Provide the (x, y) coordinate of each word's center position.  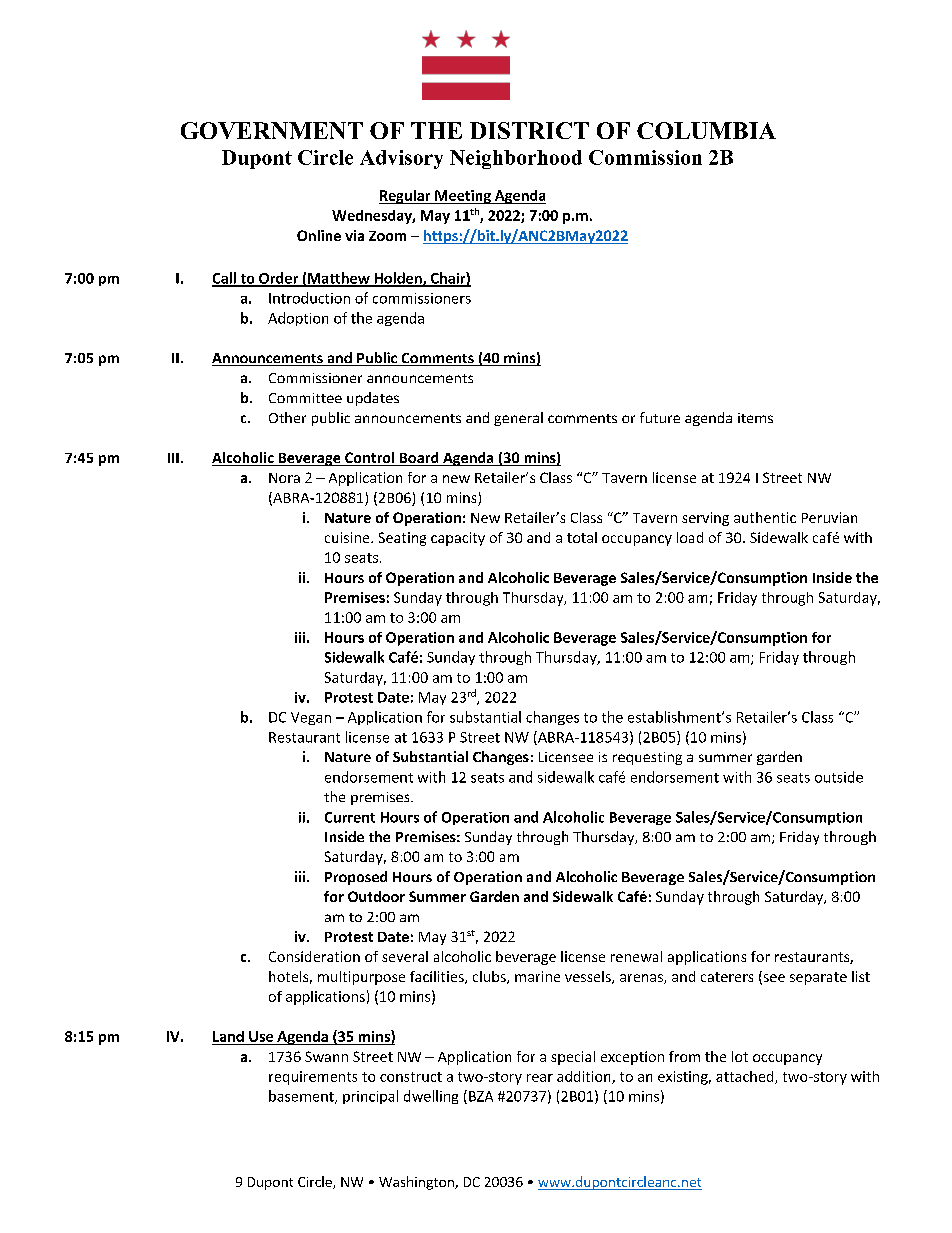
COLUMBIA (706, 130)
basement (302, 1097)
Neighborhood (516, 159)
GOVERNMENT (272, 130)
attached (746, 1077)
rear (540, 1078)
